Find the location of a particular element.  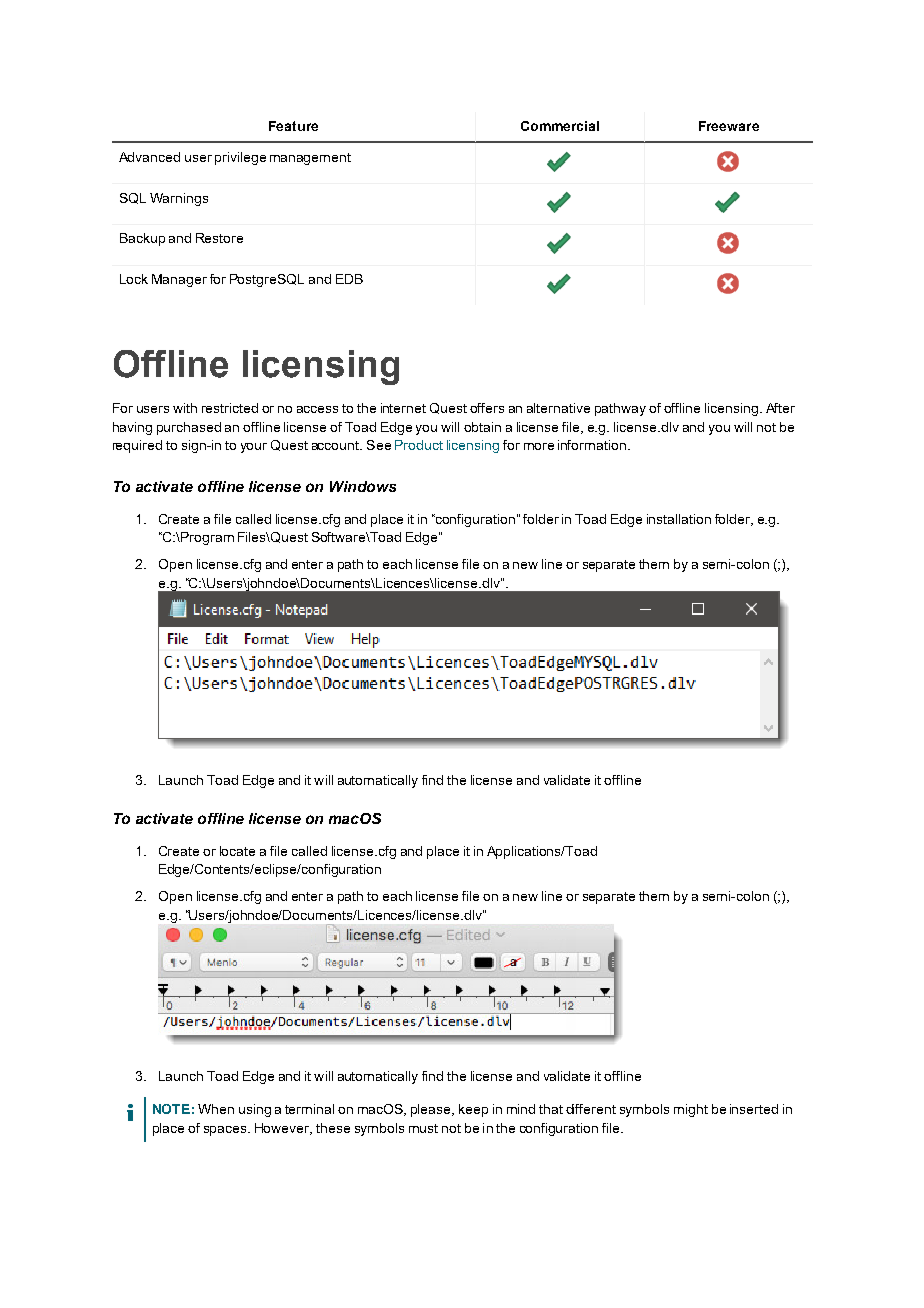

Commercial is located at coordinates (560, 126).
